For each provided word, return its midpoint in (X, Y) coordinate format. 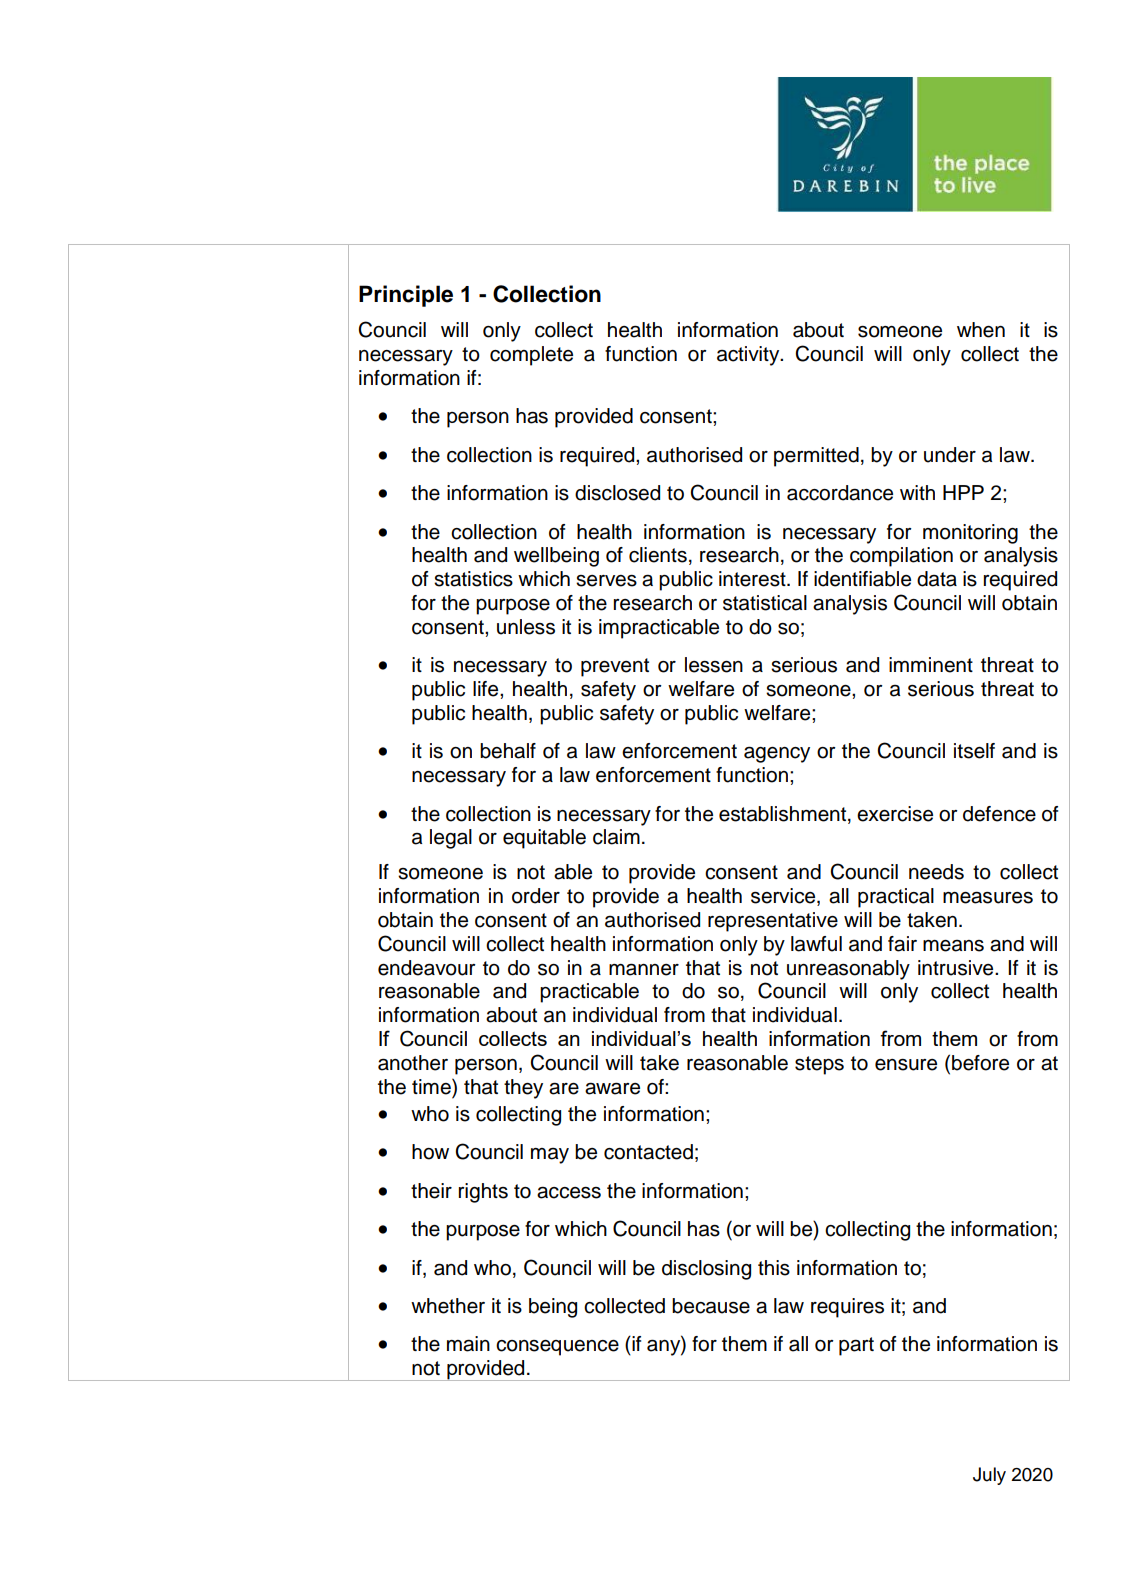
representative (773, 922)
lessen (714, 665)
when (981, 330)
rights (483, 1193)
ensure (906, 1065)
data (937, 579)
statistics (473, 579)
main (468, 1344)
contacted (648, 1152)
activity (749, 356)
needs (936, 872)
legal (451, 839)
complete (531, 356)
